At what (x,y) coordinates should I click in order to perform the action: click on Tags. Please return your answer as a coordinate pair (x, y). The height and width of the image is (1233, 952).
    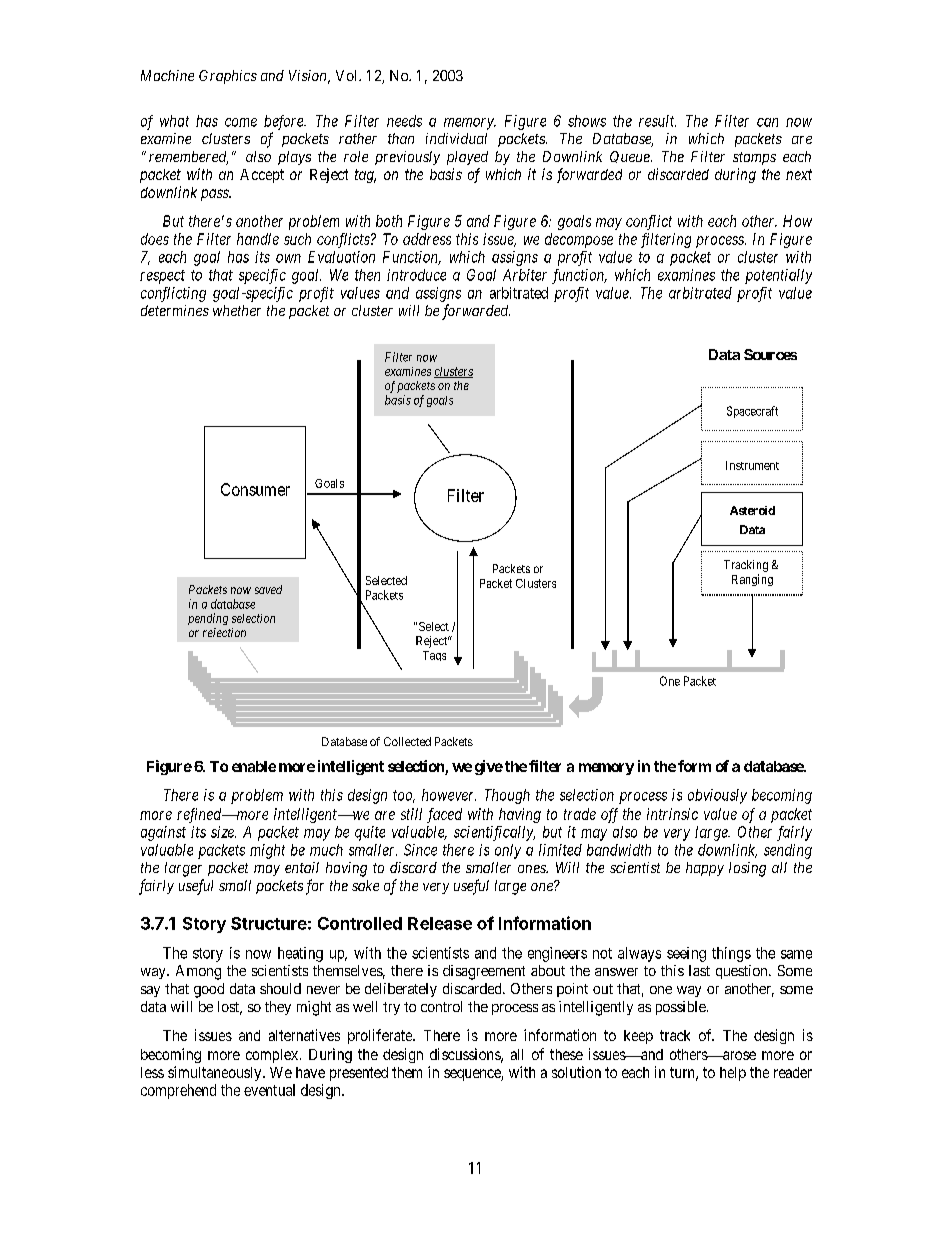
    Looking at the image, I should click on (434, 656).
